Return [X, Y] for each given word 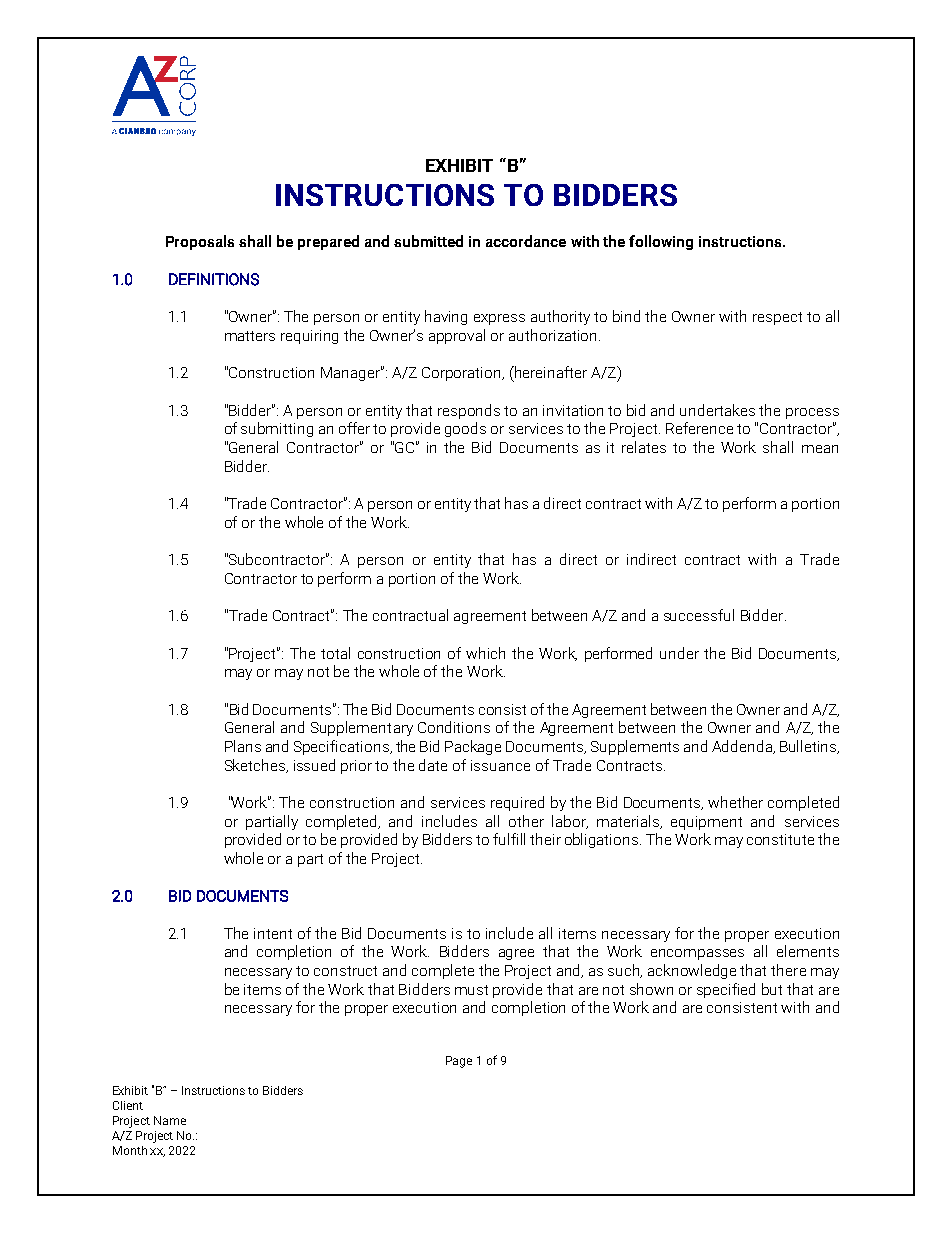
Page [459, 1062]
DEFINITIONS [214, 279]
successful [699, 615]
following [661, 242]
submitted [428, 241]
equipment [706, 823]
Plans [243, 746]
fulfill [509, 839]
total [335, 653]
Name [170, 1120]
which [485, 653]
